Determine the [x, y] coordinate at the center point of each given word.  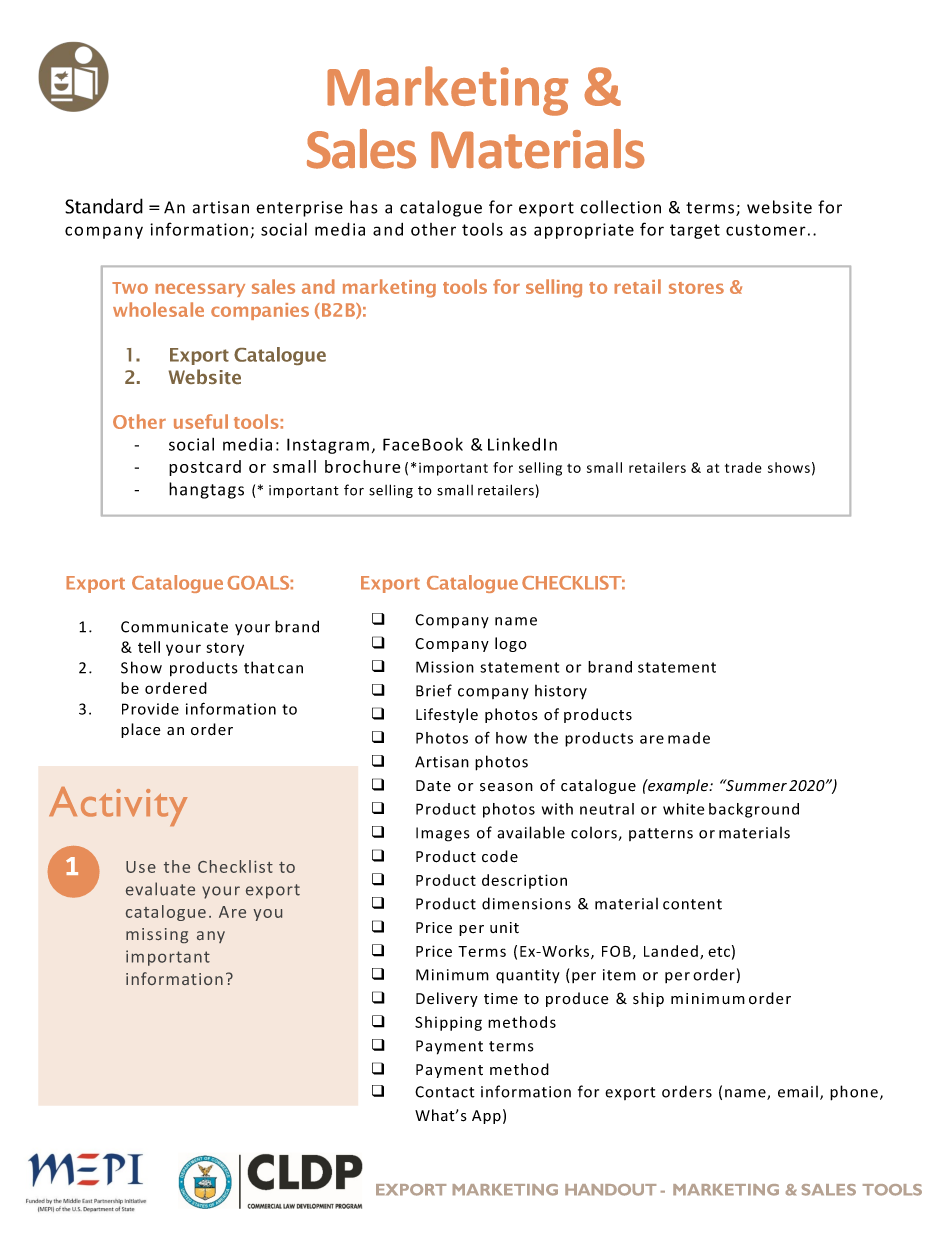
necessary [200, 290]
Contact [445, 1092]
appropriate [584, 231]
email [798, 1091]
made [689, 738]
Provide [150, 709]
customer [766, 230]
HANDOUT [610, 1190]
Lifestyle [447, 715]
